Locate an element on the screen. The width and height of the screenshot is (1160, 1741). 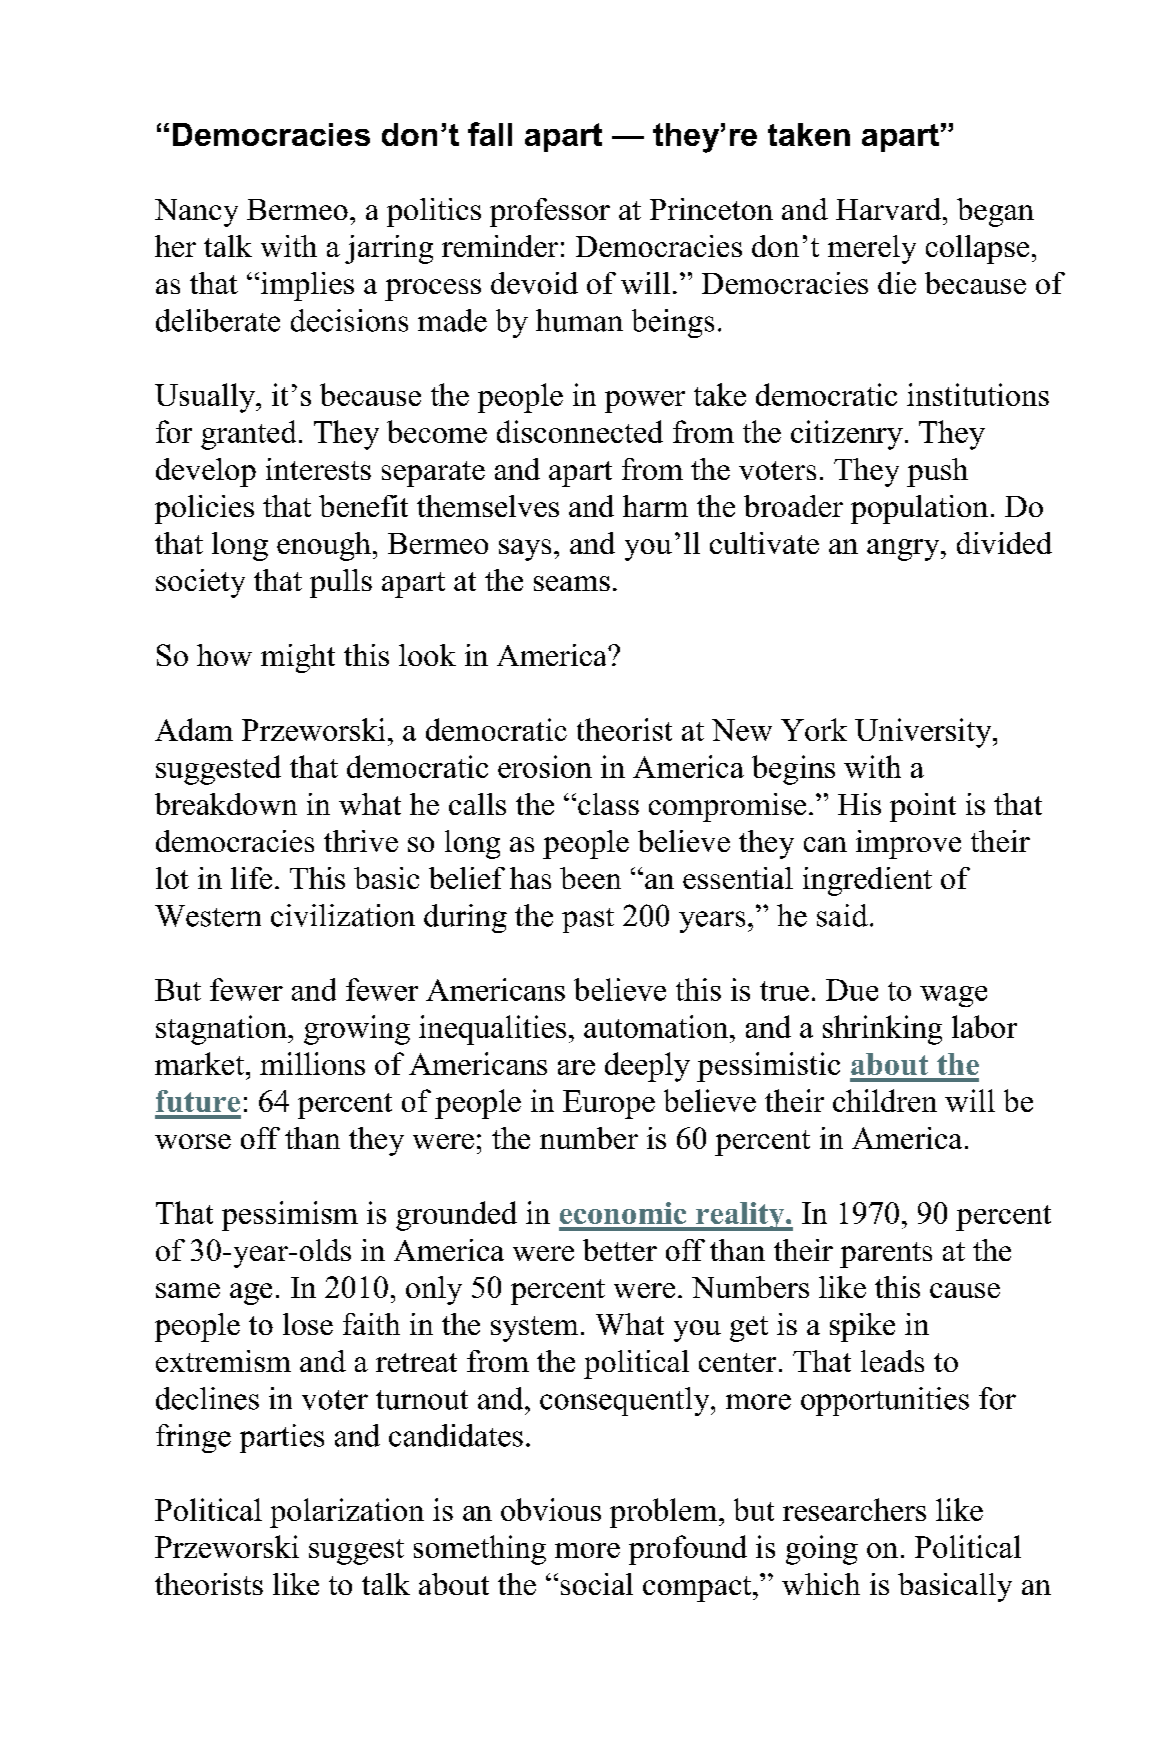
millions is located at coordinates (312, 1063).
